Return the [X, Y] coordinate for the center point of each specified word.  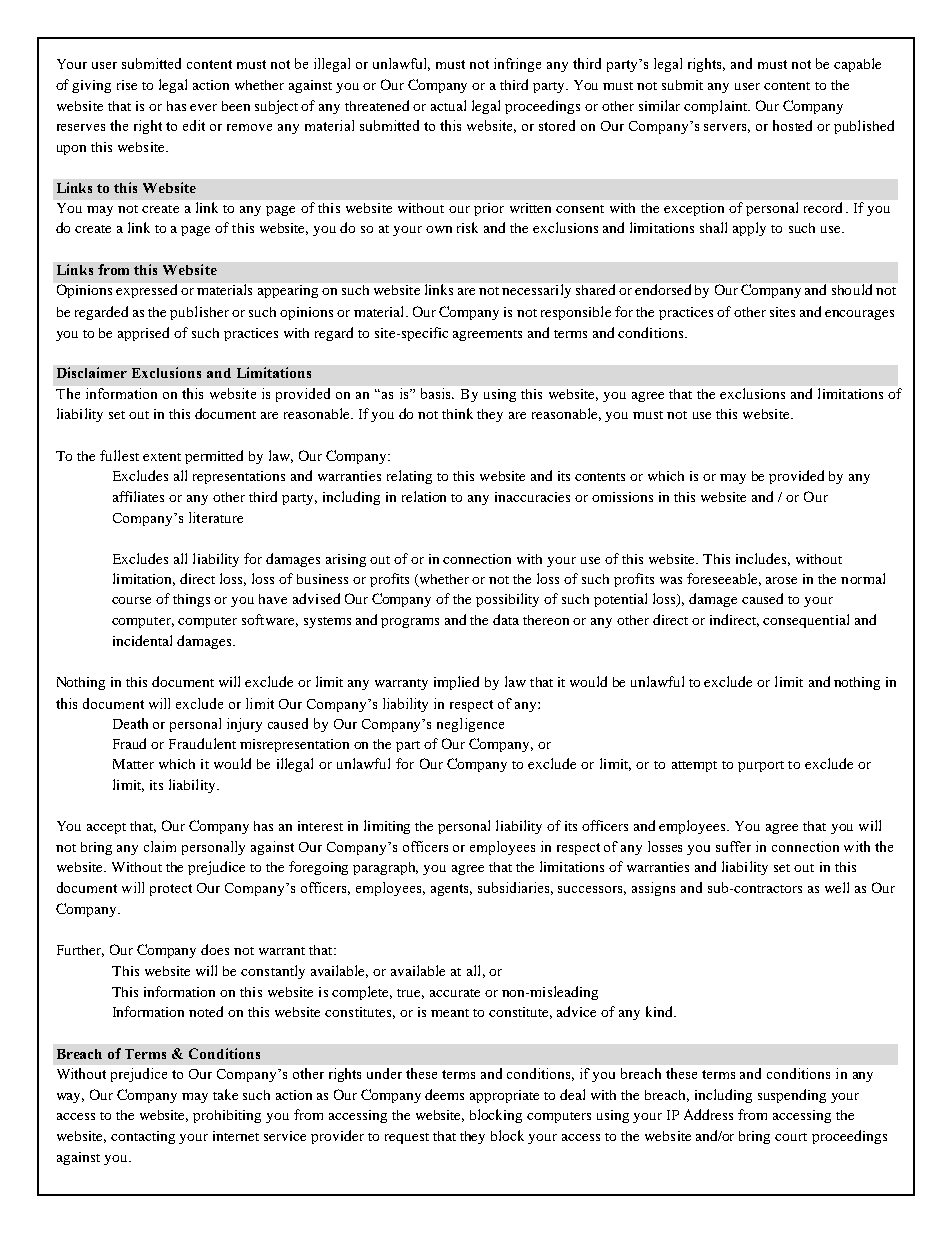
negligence [470, 725]
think [457, 413]
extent [162, 457]
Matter [133, 764]
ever [203, 107]
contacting [143, 1137]
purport [761, 766]
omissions [622, 497]
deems [444, 1094]
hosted [792, 125]
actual [448, 105]
